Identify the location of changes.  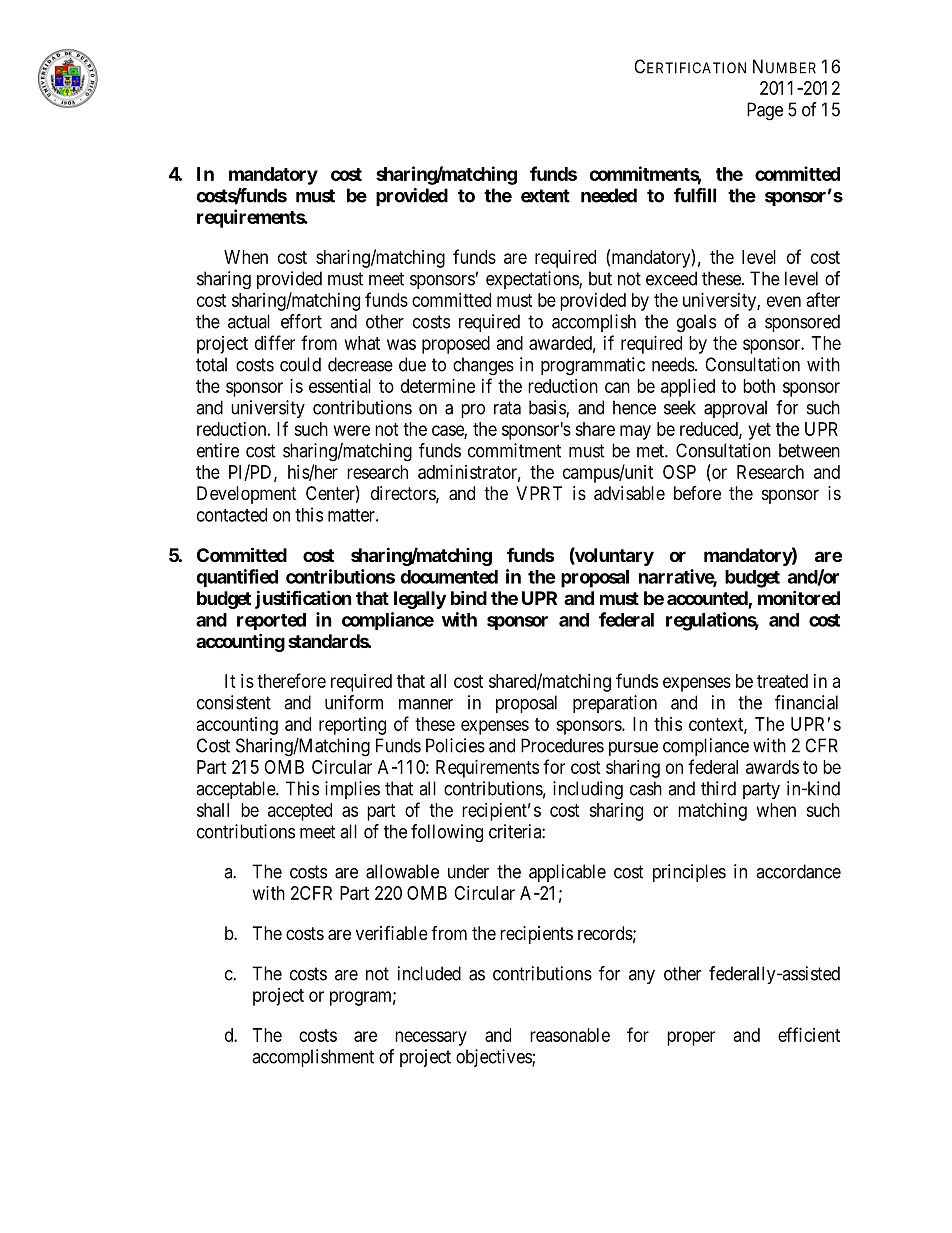
(483, 366).
